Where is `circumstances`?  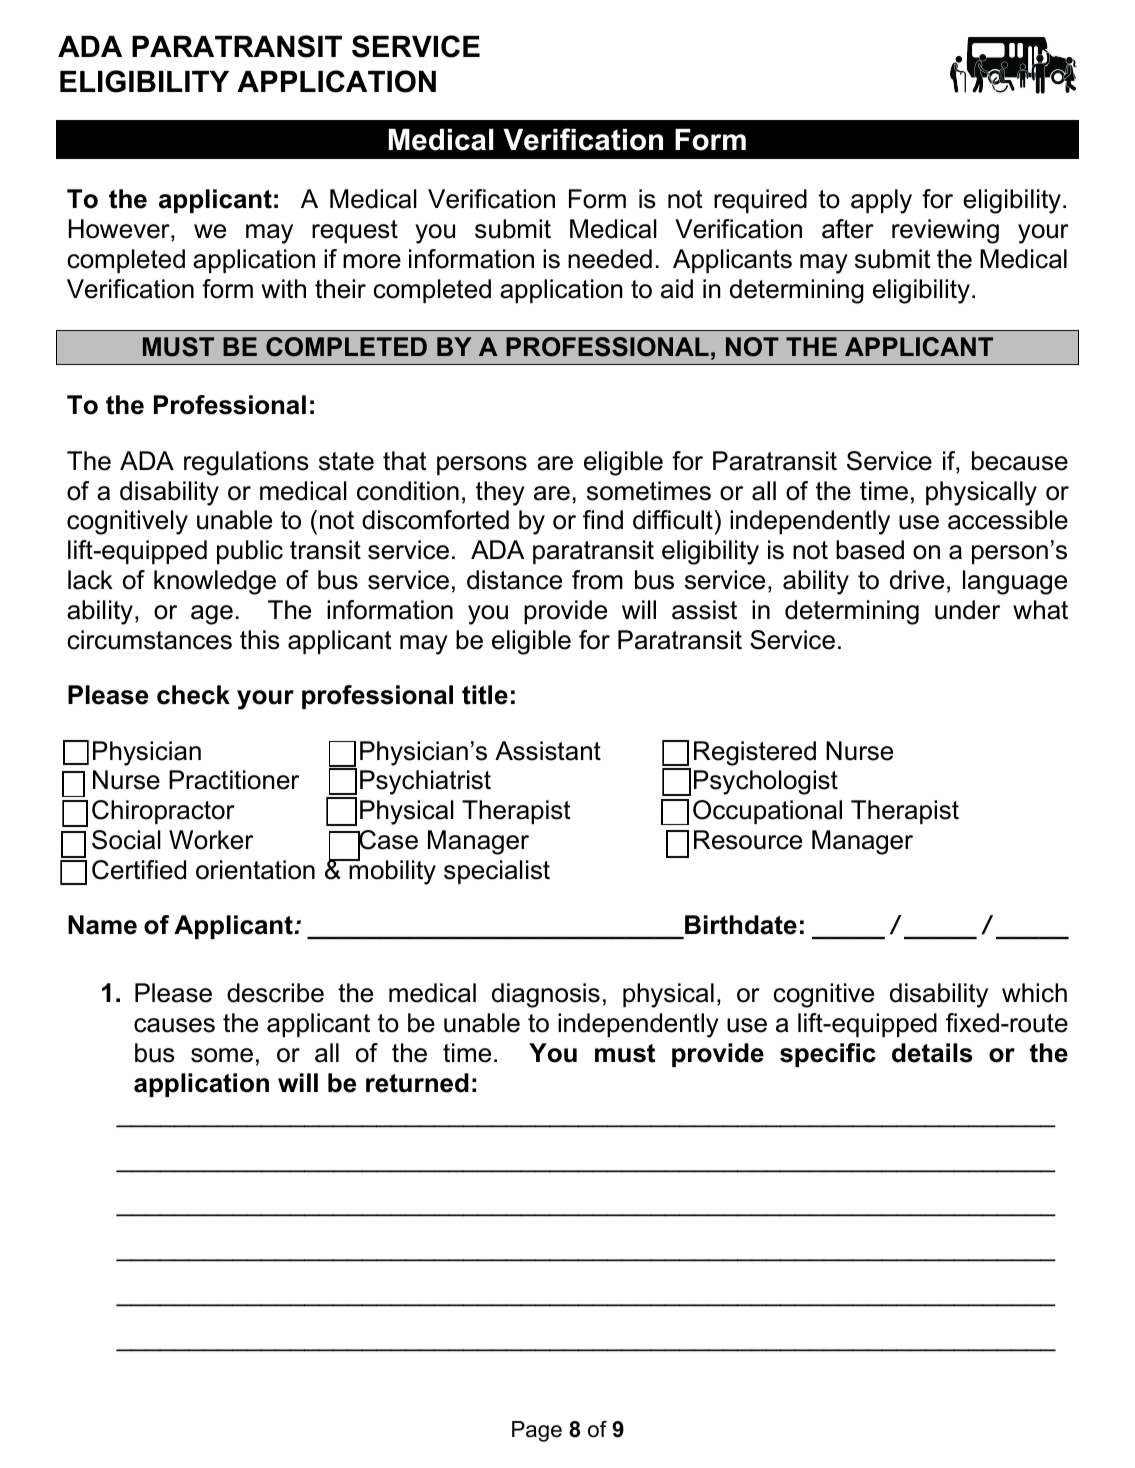 circumstances is located at coordinates (149, 640).
